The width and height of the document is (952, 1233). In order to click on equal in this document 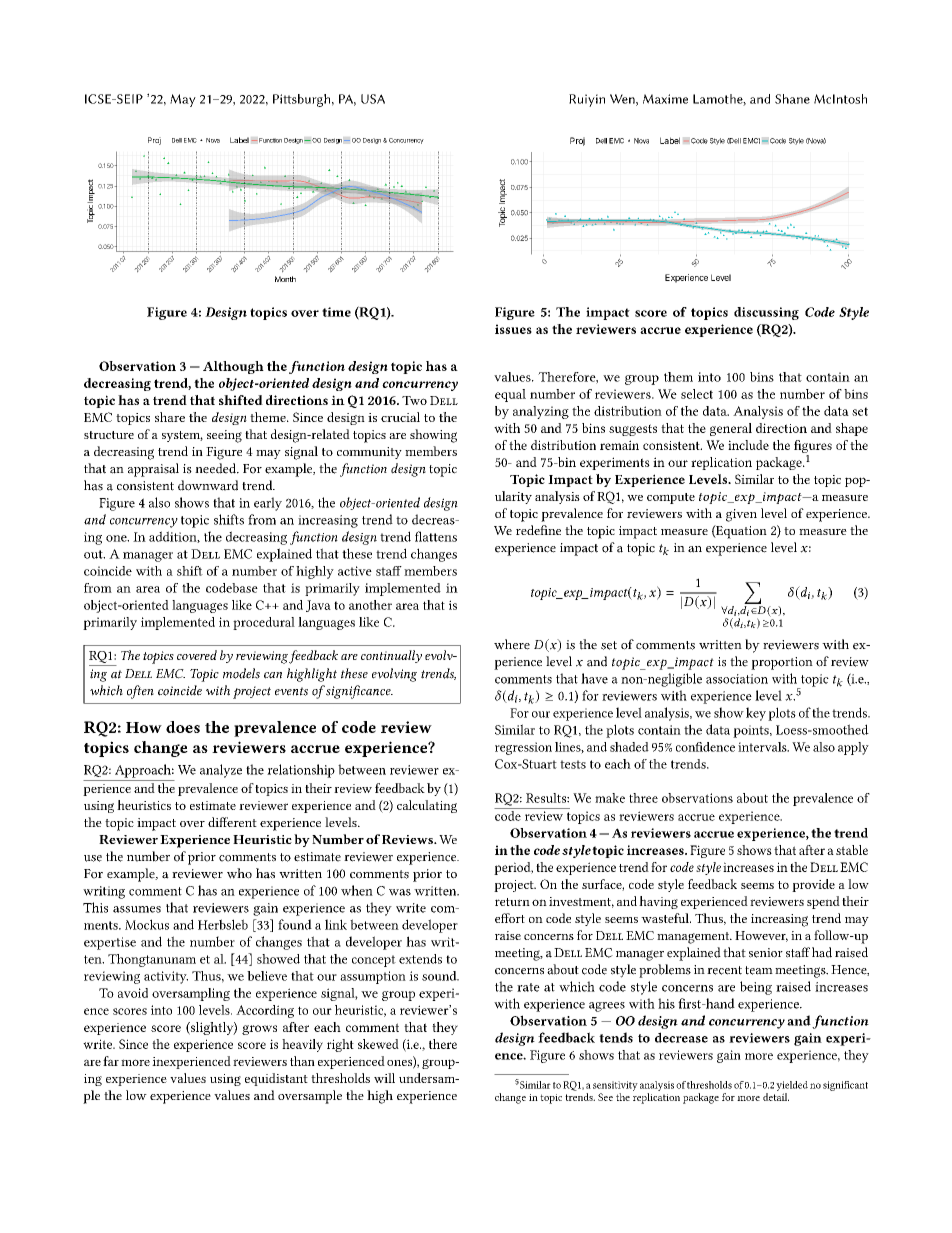, I will do `click(510, 395)`.
